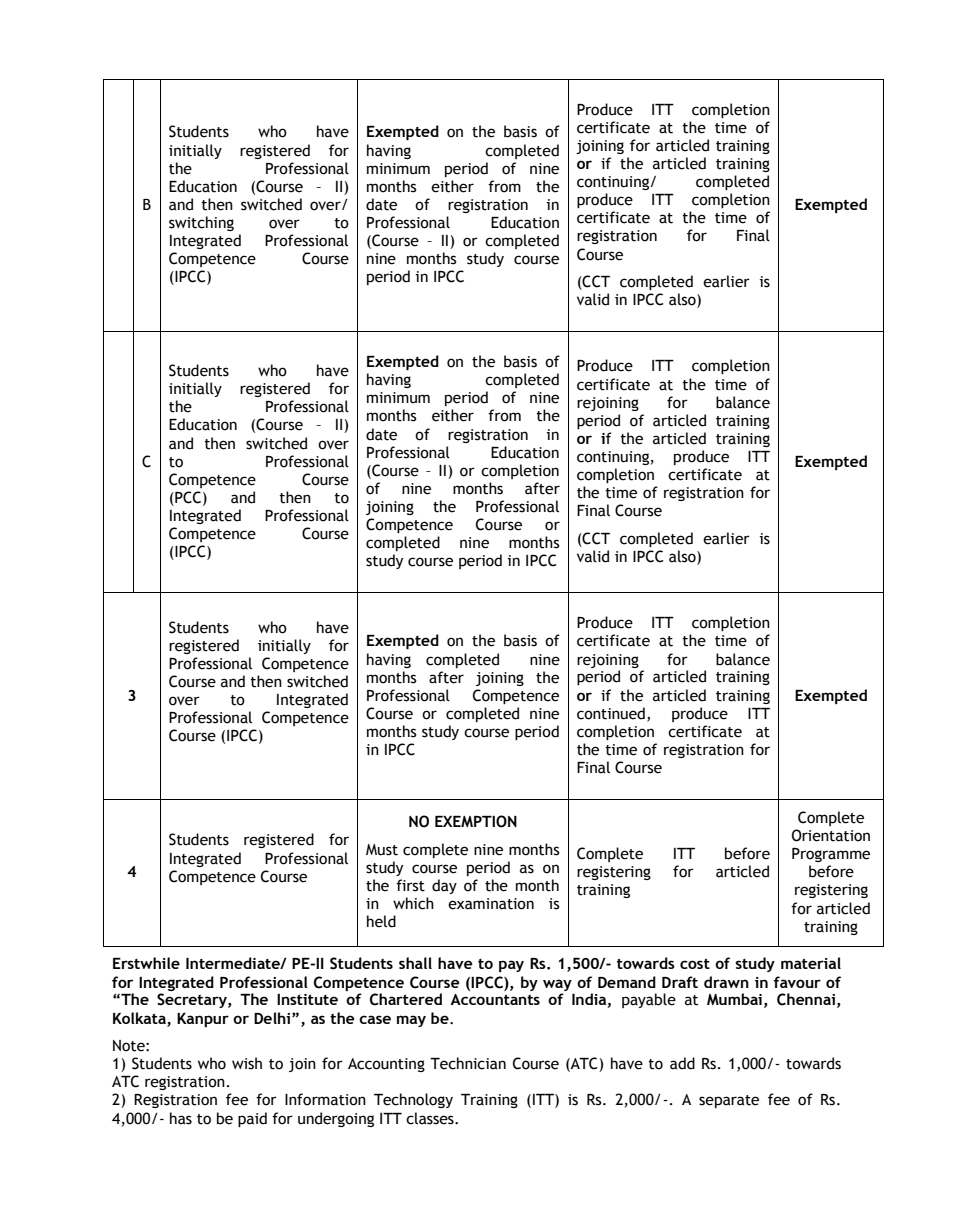  What do you see at coordinates (476, 821) in the screenshot?
I see `EXEMPTION` at bounding box center [476, 821].
